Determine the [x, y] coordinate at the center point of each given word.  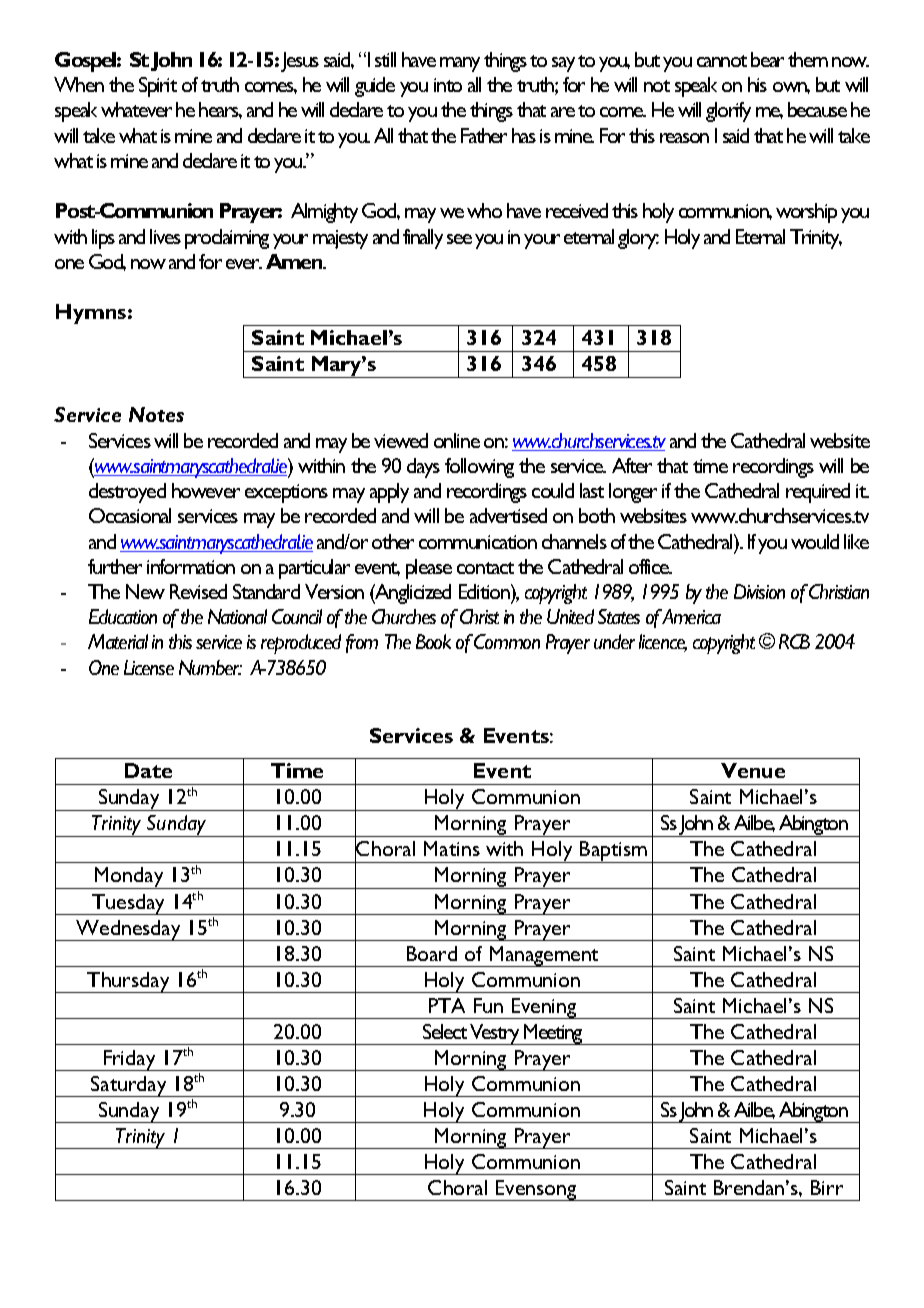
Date [148, 770]
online [457, 440]
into [448, 85]
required [818, 493]
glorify [728, 112]
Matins [452, 848]
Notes [156, 414]
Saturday [129, 1086]
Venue [753, 770]
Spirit [158, 87]
